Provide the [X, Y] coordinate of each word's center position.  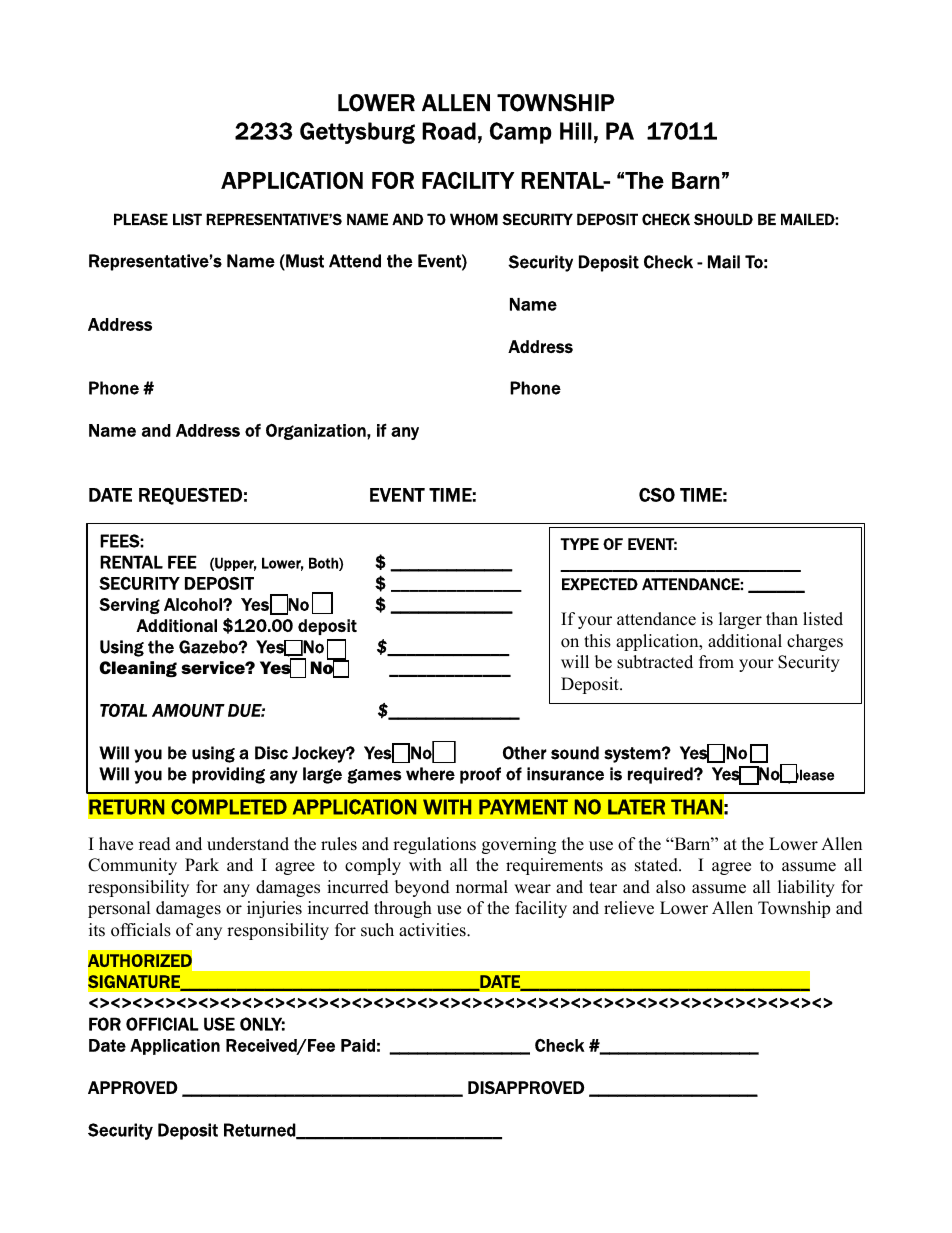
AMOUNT [188, 710]
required [661, 775]
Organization [317, 432]
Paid [358, 1045]
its [97, 930]
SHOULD [723, 219]
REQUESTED [190, 496]
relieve [629, 908]
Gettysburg [357, 133]
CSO [657, 495]
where [430, 774]
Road [449, 131]
